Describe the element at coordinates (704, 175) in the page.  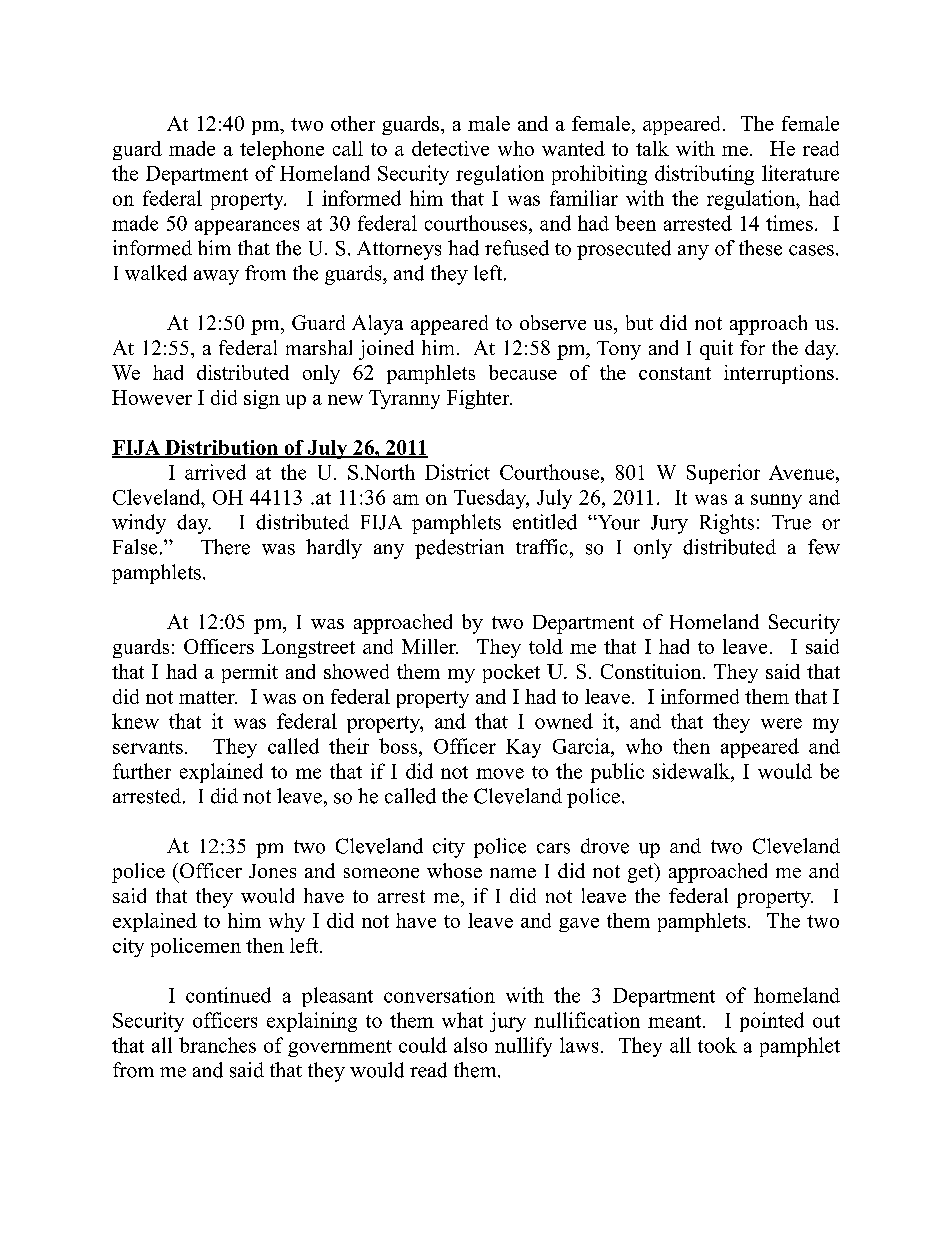
I see `distributing` at that location.
